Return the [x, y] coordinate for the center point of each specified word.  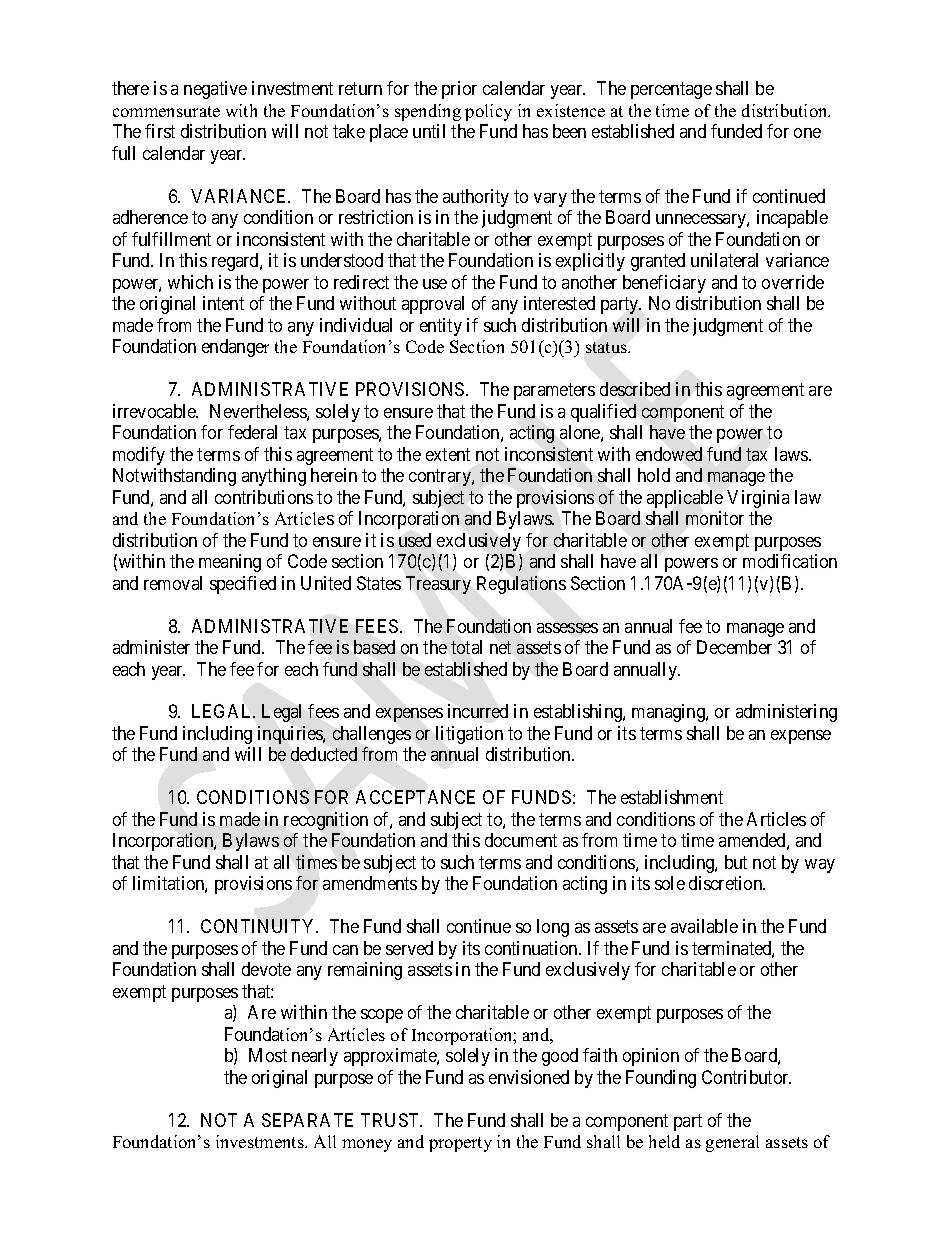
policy [488, 112]
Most [268, 1055]
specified [243, 585]
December [734, 647]
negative [215, 90]
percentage [671, 91]
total [466, 647]
